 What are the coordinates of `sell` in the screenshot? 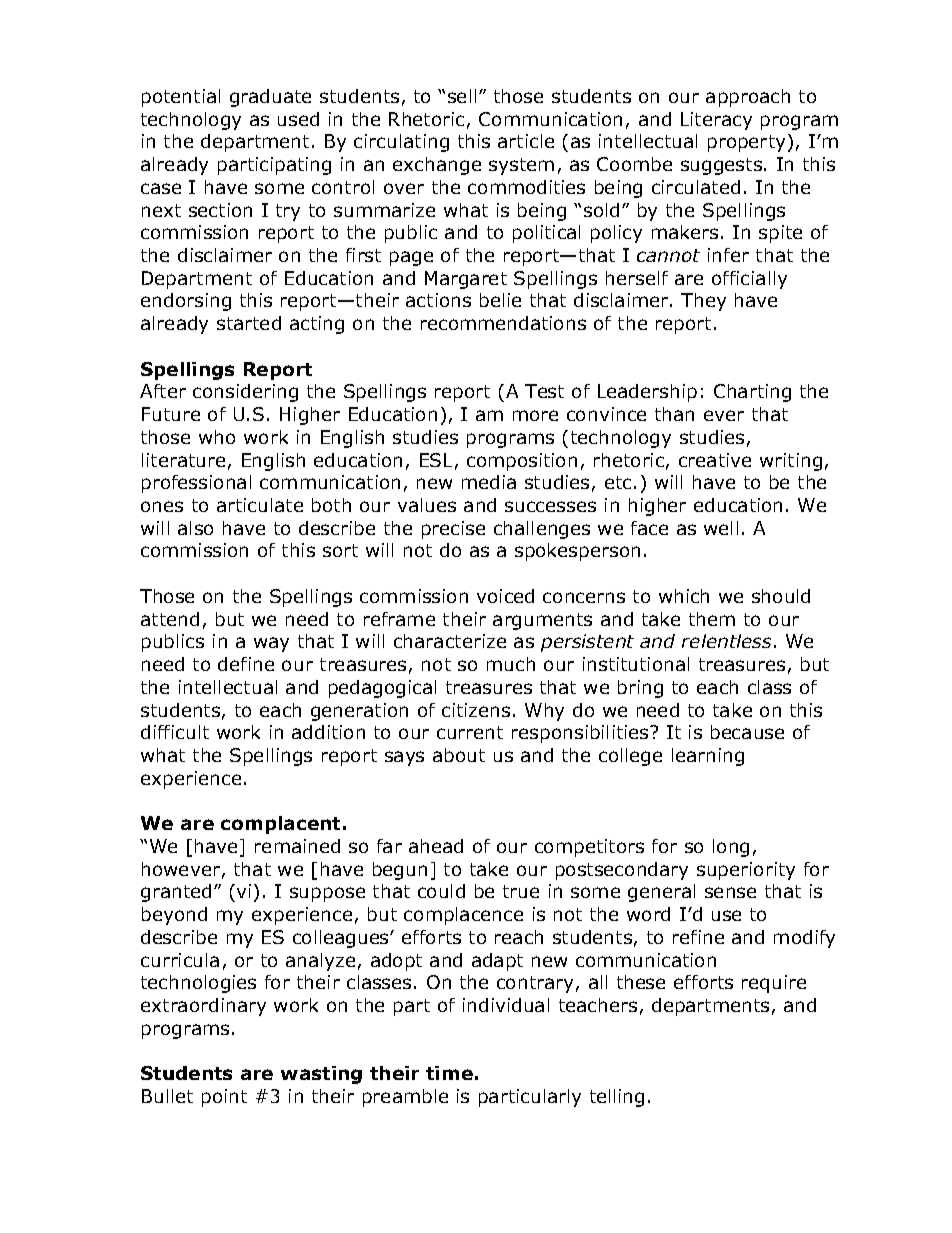 It's located at (462, 96).
